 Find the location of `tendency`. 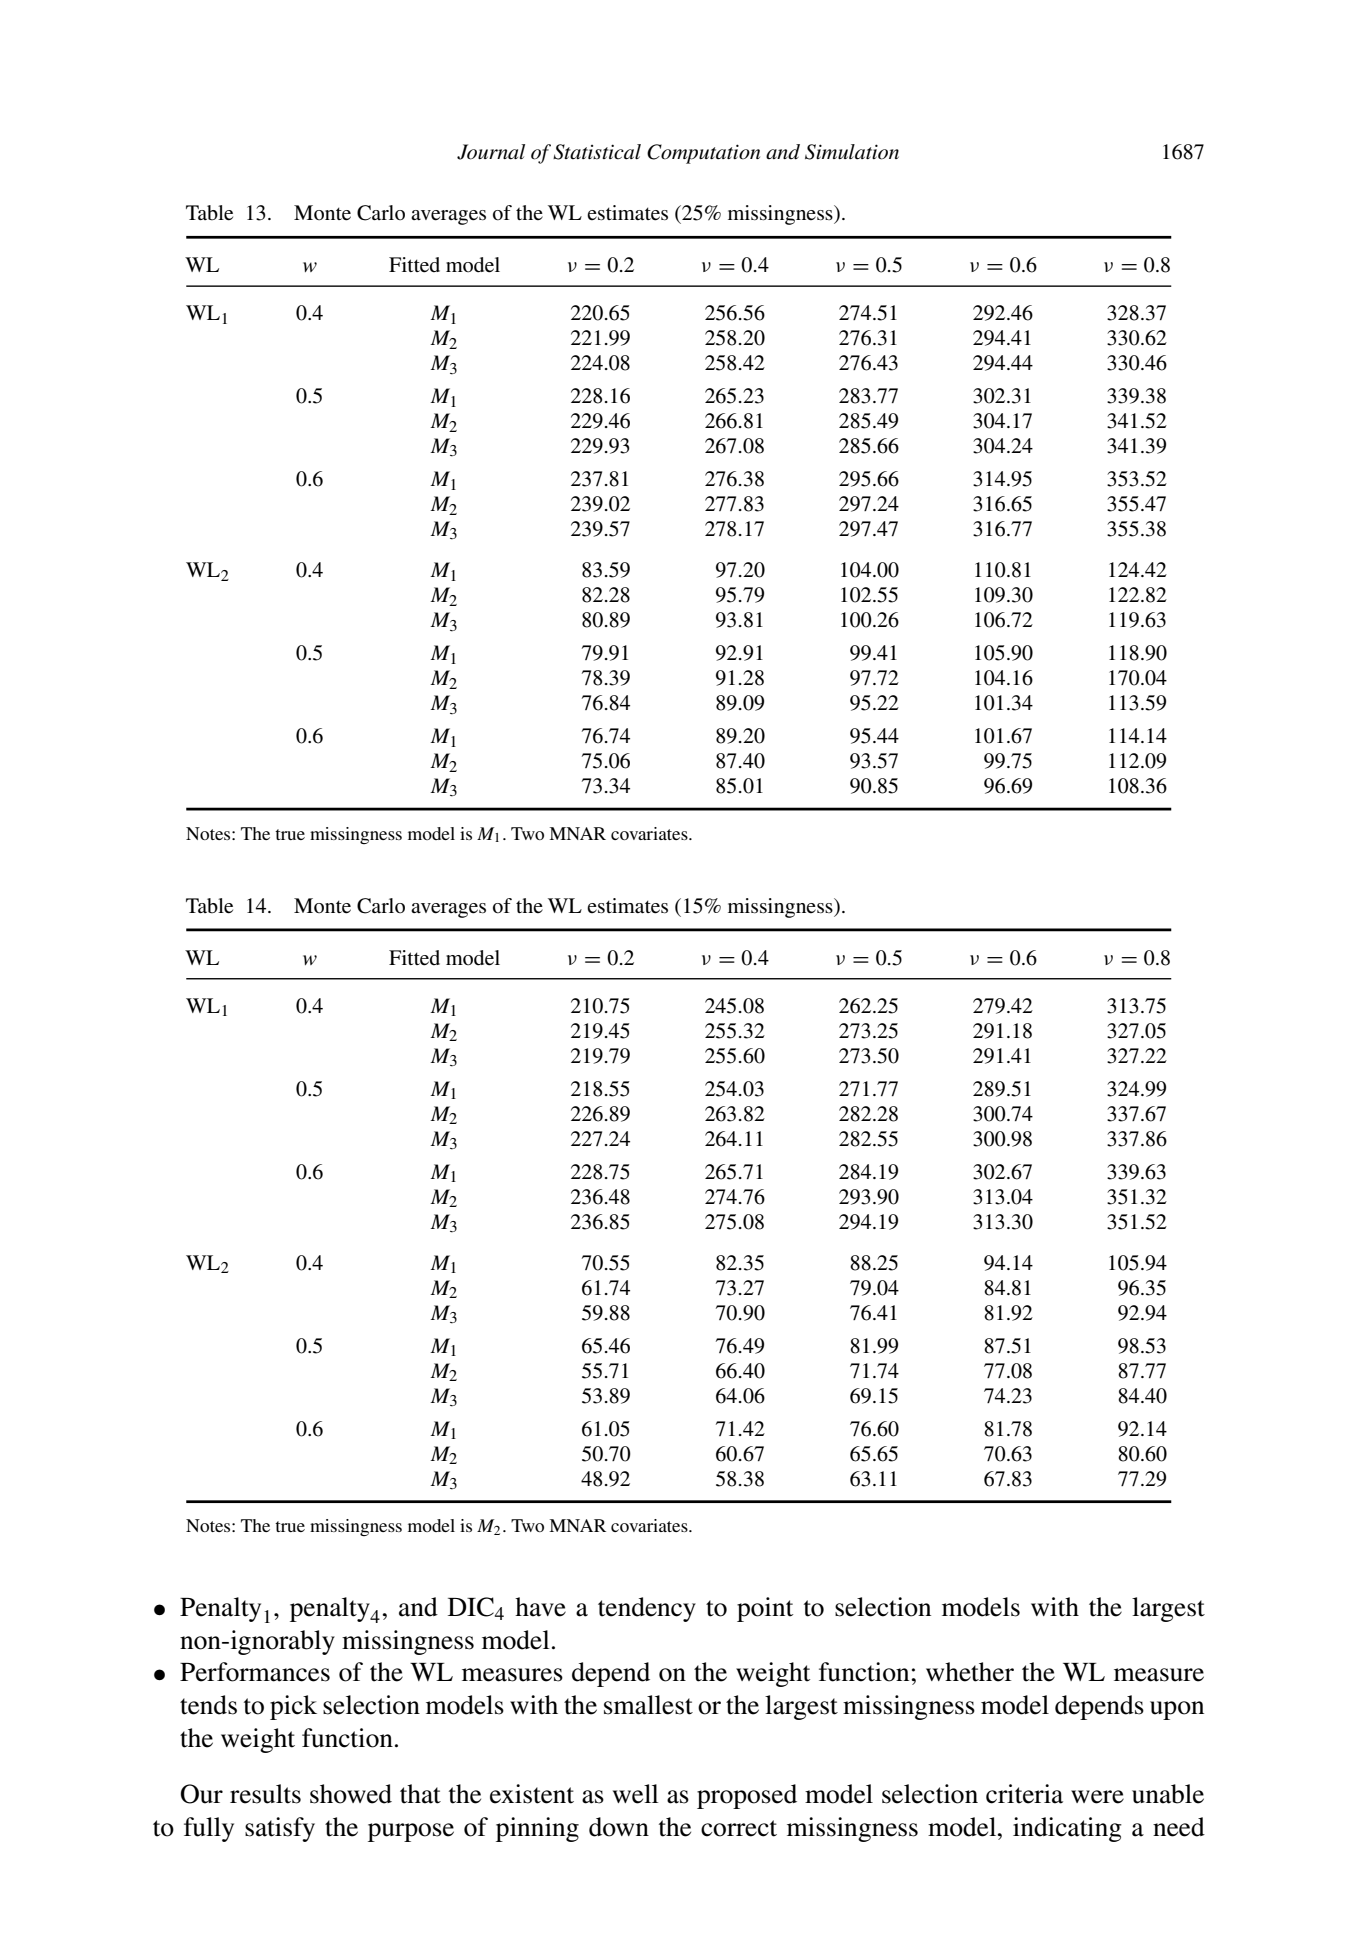

tendency is located at coordinates (647, 1609).
